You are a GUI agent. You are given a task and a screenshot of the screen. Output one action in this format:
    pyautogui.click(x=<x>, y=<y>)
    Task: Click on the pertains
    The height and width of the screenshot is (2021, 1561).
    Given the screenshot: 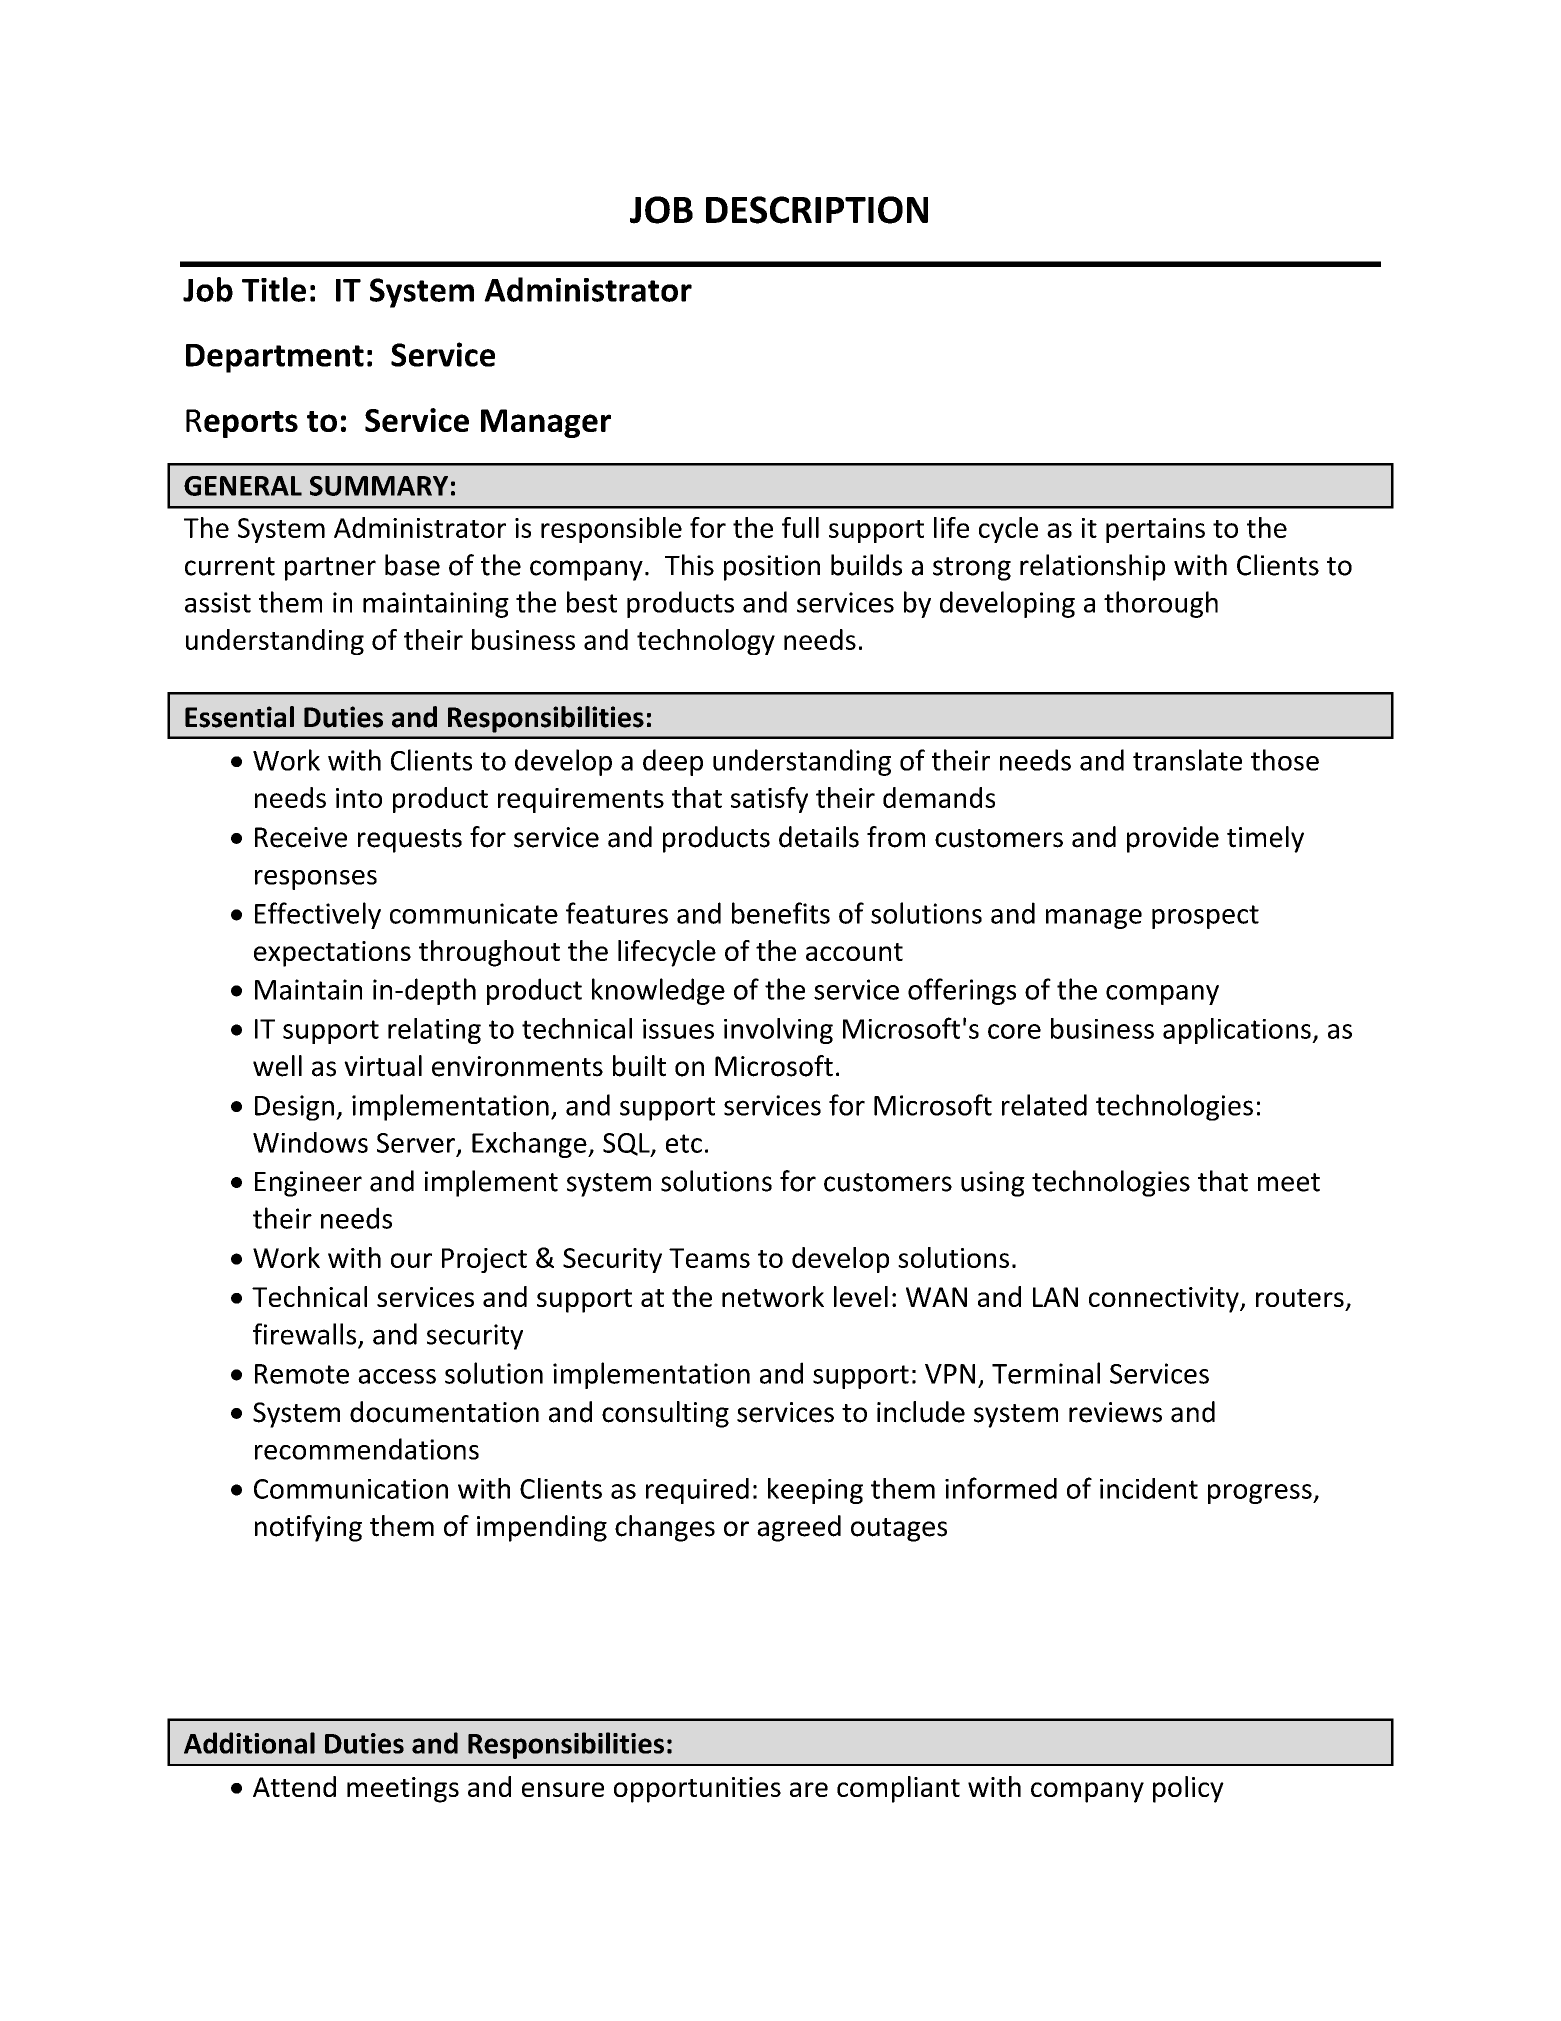 What is the action you would take?
    pyautogui.click(x=1155, y=530)
